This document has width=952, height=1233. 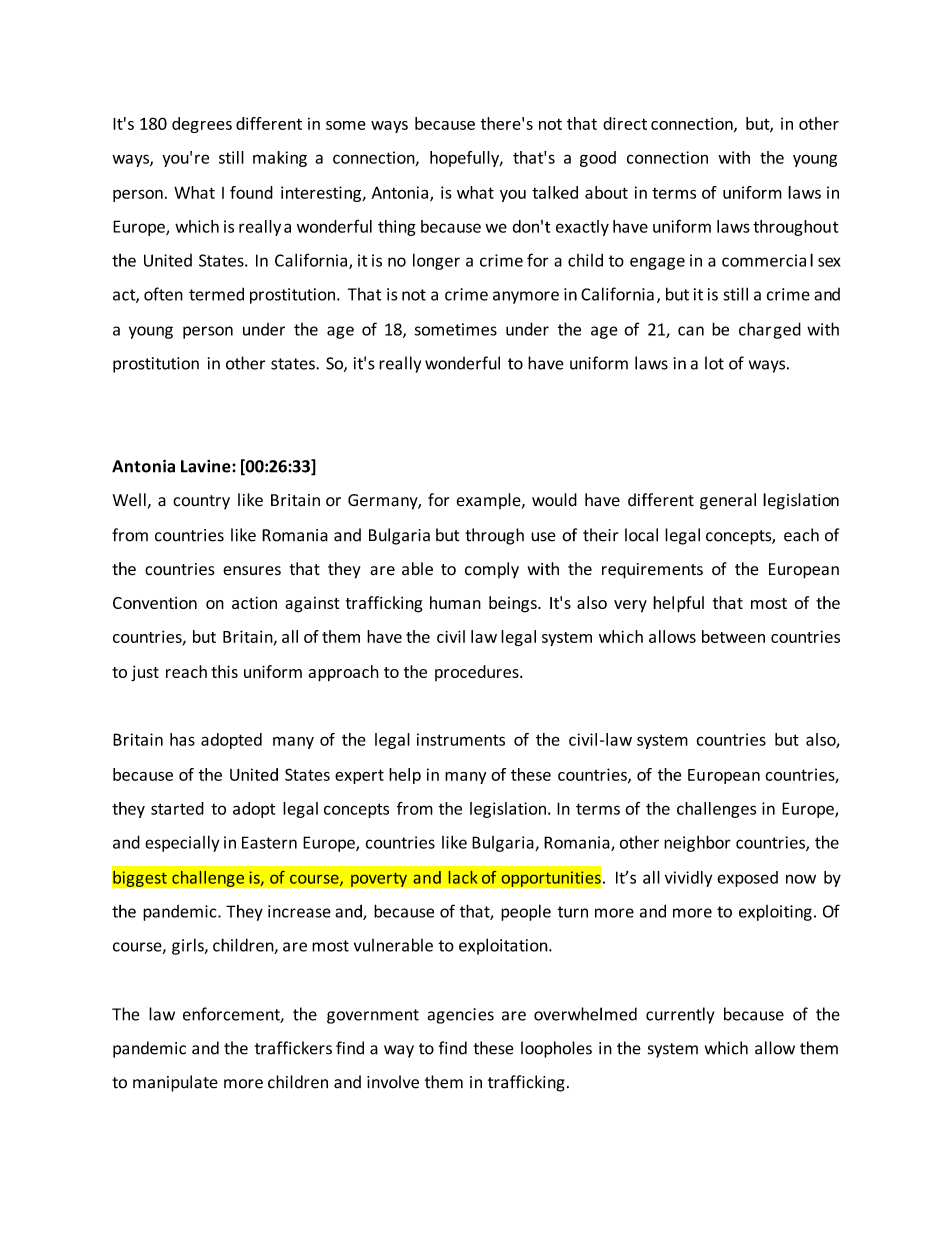 I want to click on lack, so click(x=463, y=877).
